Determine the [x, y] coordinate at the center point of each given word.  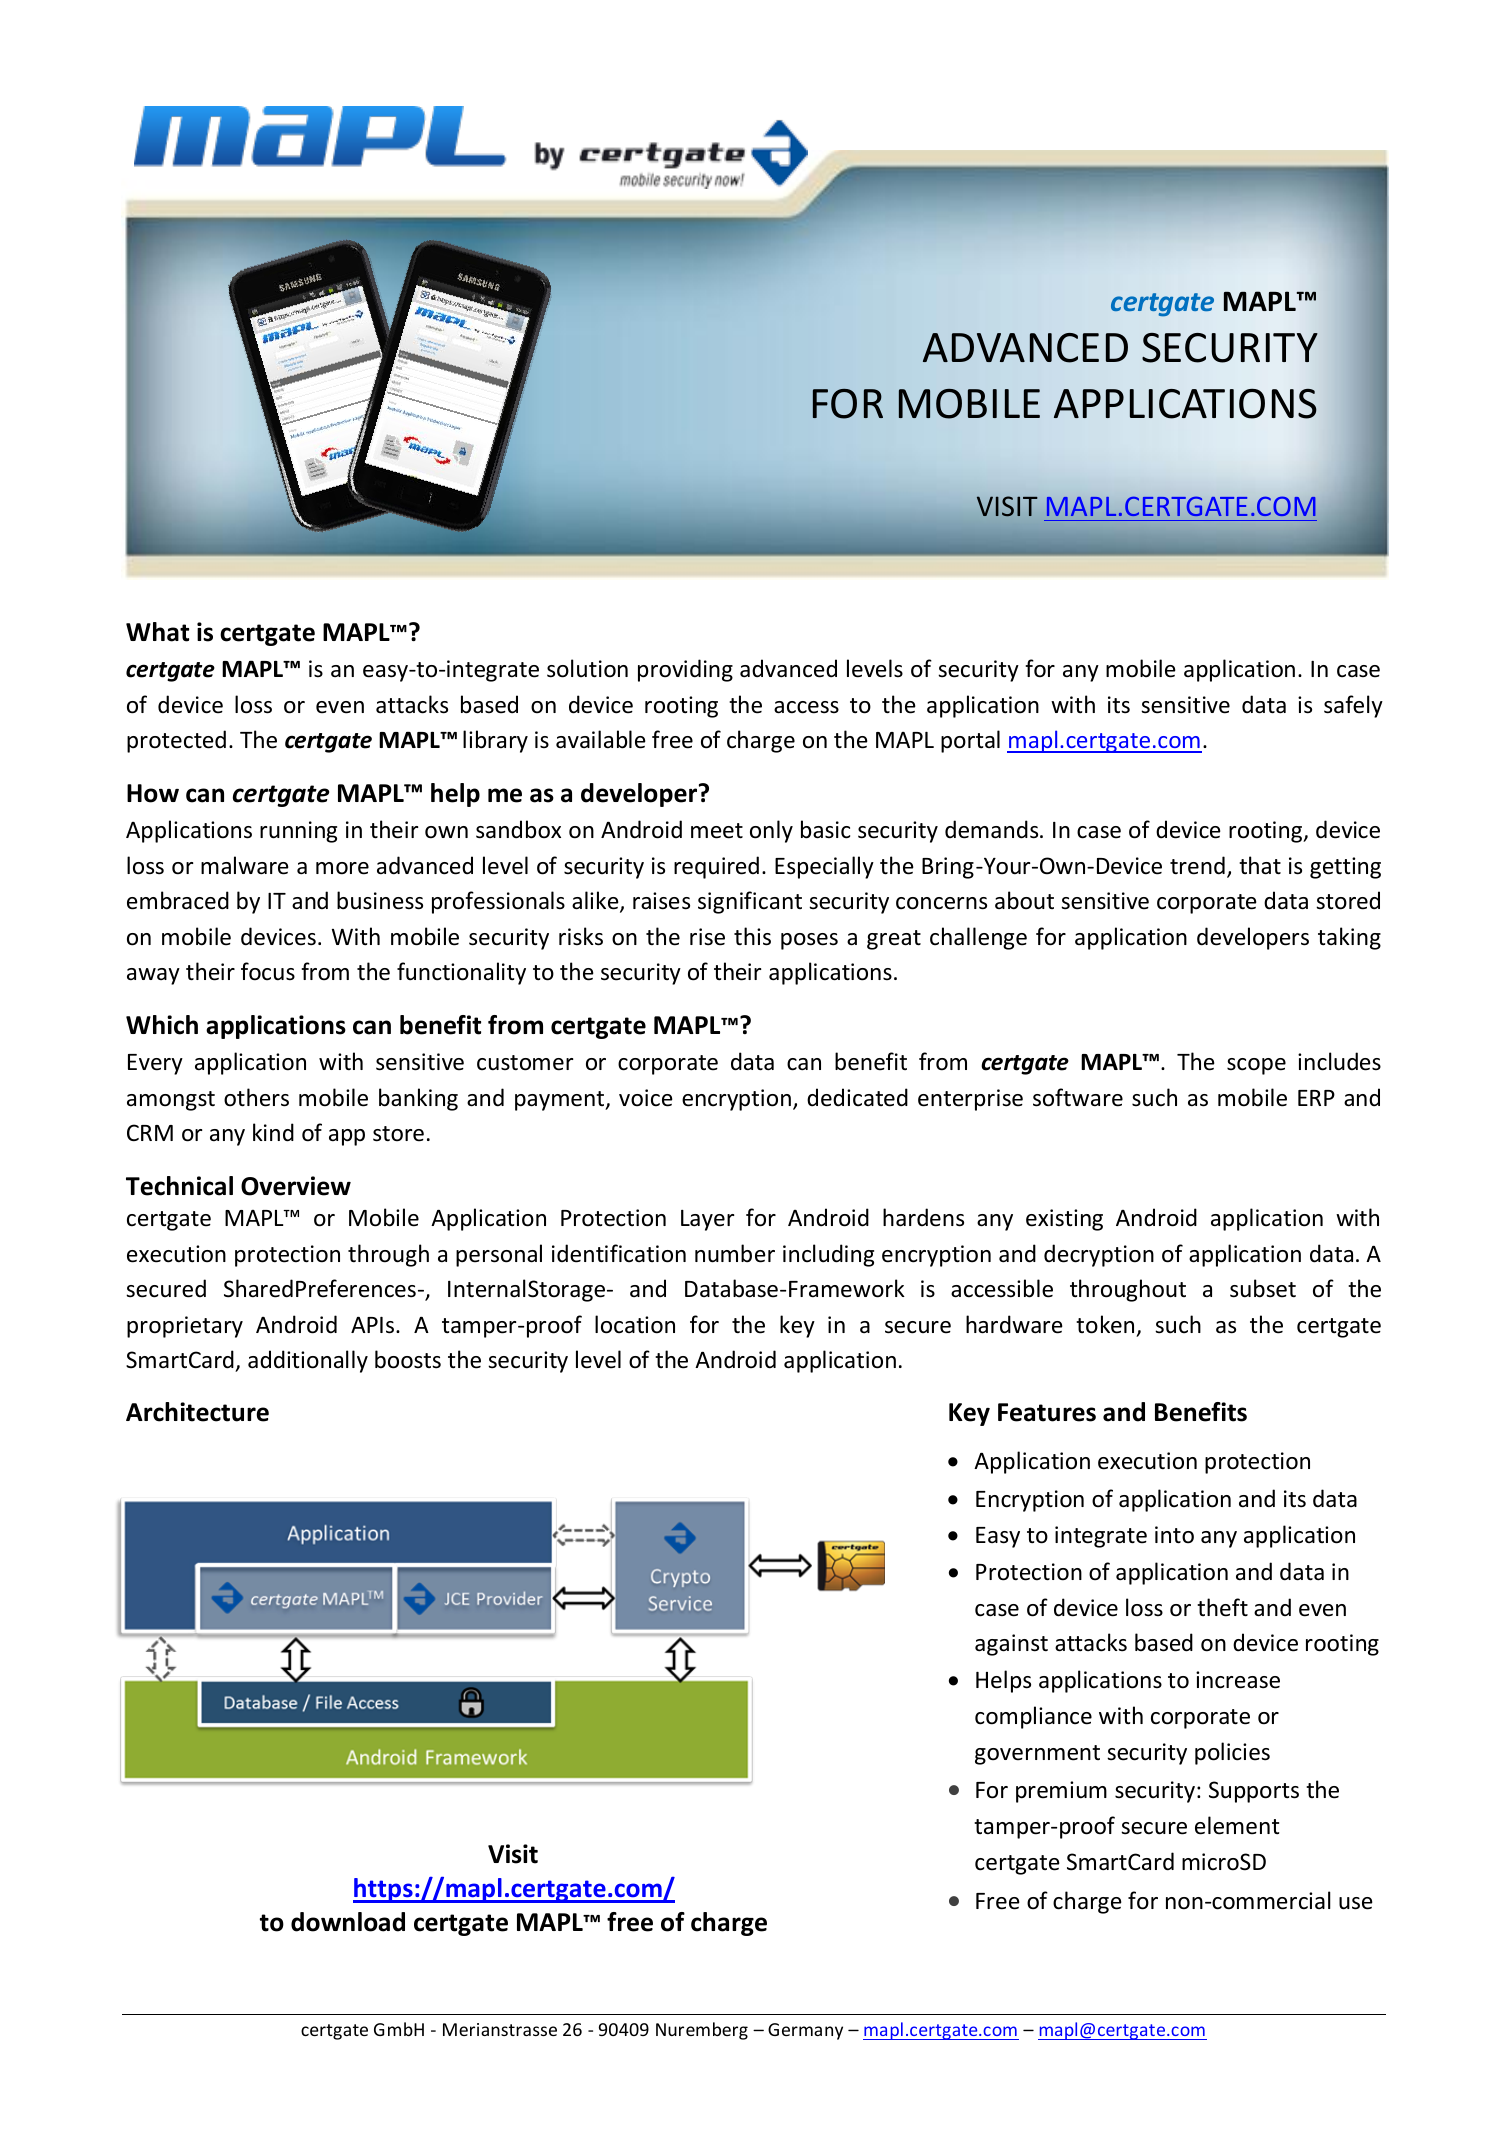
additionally [308, 1361]
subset [1263, 1288]
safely [1353, 706]
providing [685, 670]
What [157, 632]
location [635, 1324]
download [348, 1922]
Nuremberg [702, 2031]
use [1356, 1903]
